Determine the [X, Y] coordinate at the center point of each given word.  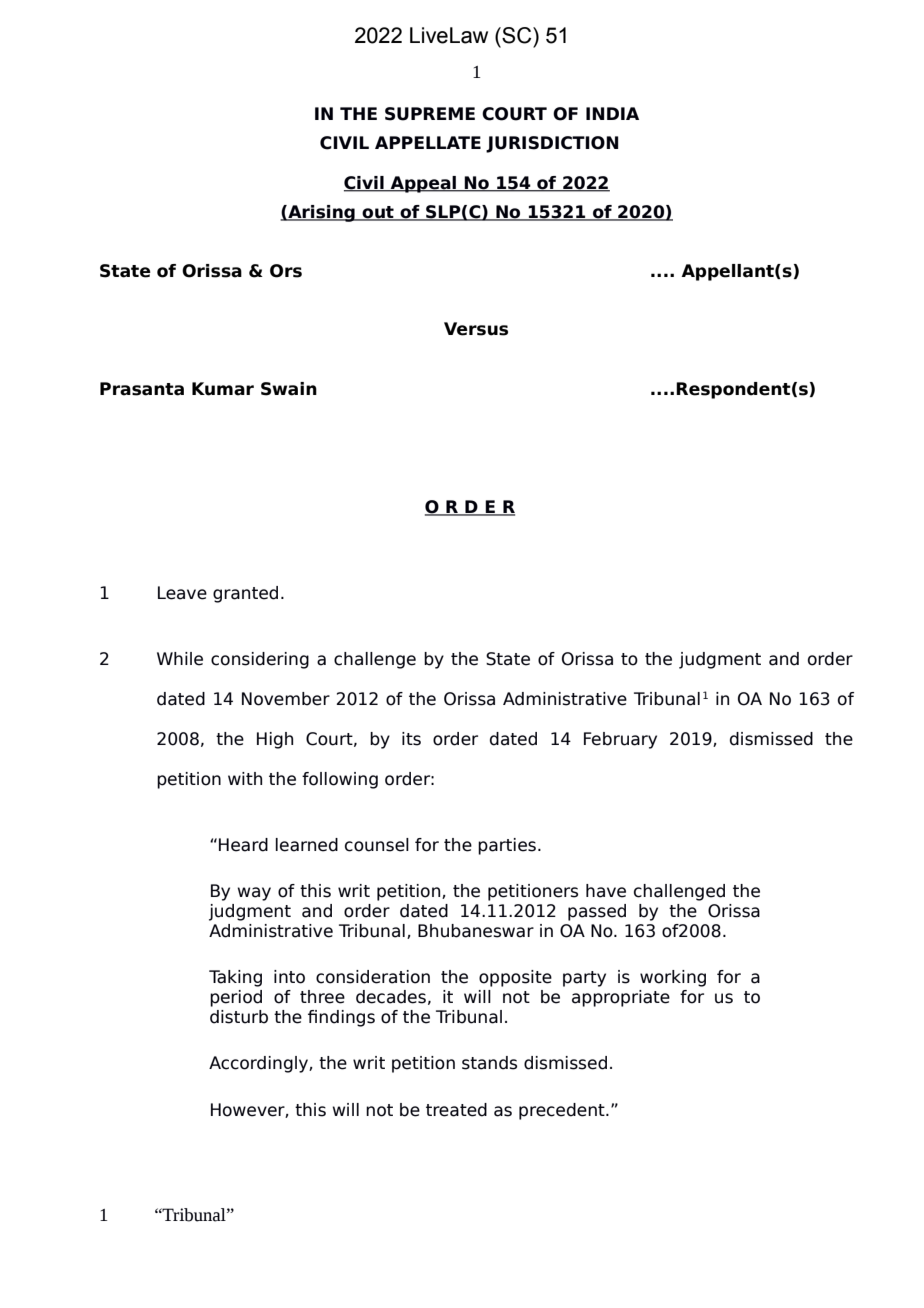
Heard [243, 845]
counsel [377, 845]
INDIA [612, 113]
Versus [476, 329]
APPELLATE [428, 142]
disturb [239, 1017]
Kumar [223, 389]
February [620, 740]
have [606, 891]
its [411, 739]
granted [245, 594]
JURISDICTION [552, 144]
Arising [321, 213]
